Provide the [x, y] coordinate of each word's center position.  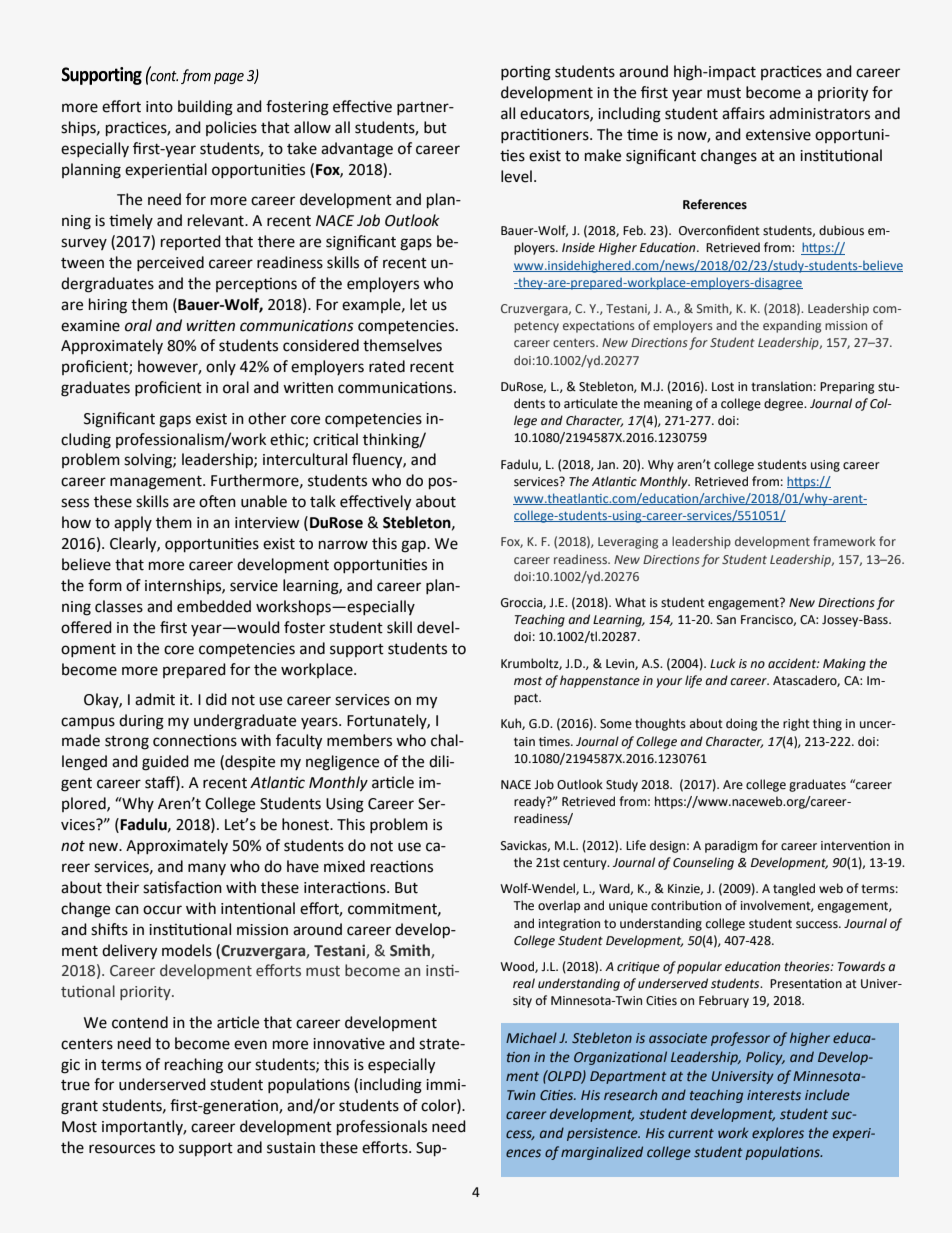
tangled [794, 889]
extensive [778, 135]
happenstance [600, 681]
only [221, 367]
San [726, 620]
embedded [214, 606]
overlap [559, 906]
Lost [723, 387]
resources [122, 1149]
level [516, 176]
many [207, 869]
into [159, 107]
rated [387, 366]
